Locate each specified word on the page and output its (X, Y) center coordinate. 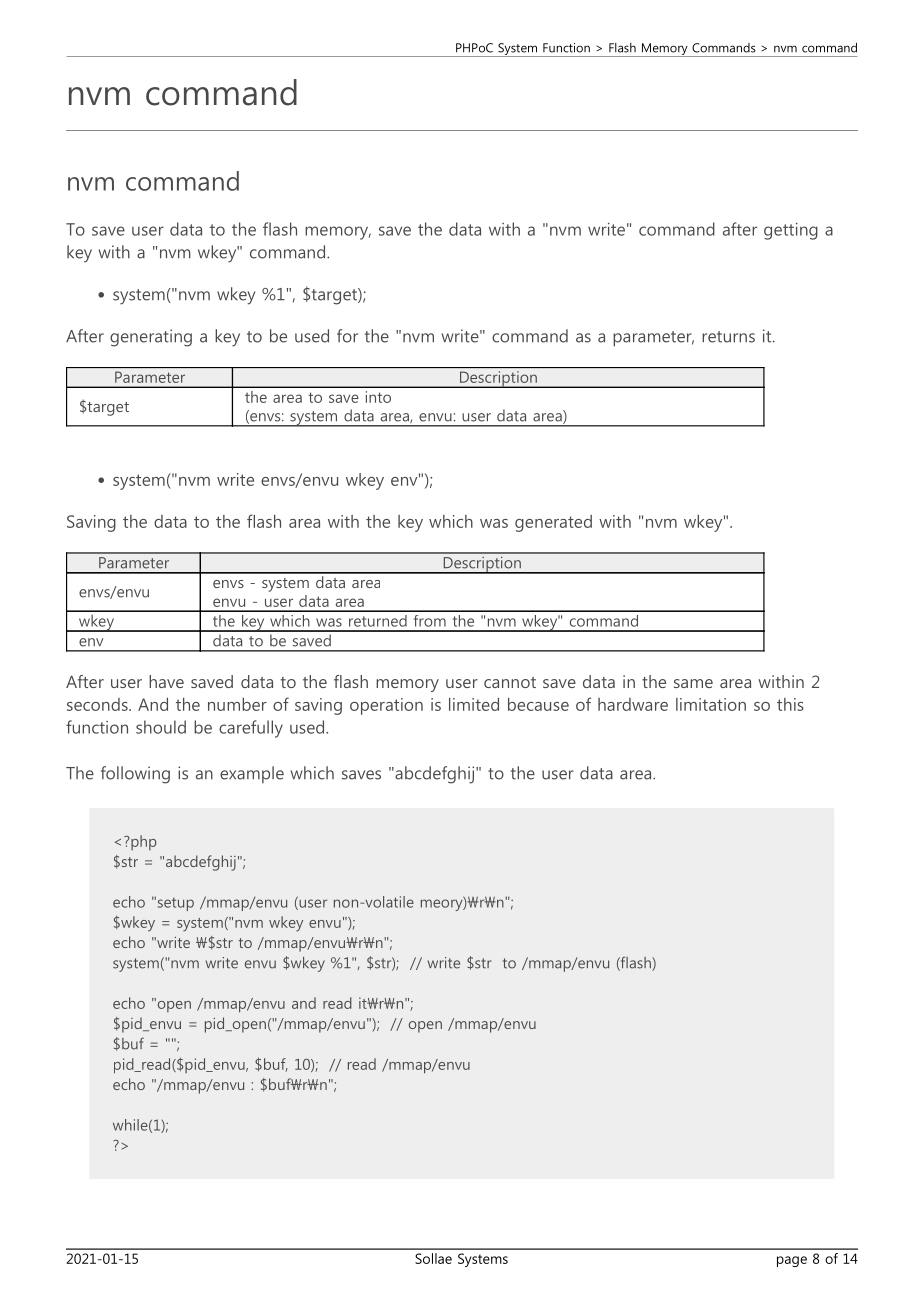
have (166, 681)
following (135, 775)
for (347, 336)
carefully (251, 729)
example (252, 774)
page (792, 1261)
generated (553, 523)
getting (791, 231)
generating (151, 338)
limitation (711, 704)
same (693, 683)
